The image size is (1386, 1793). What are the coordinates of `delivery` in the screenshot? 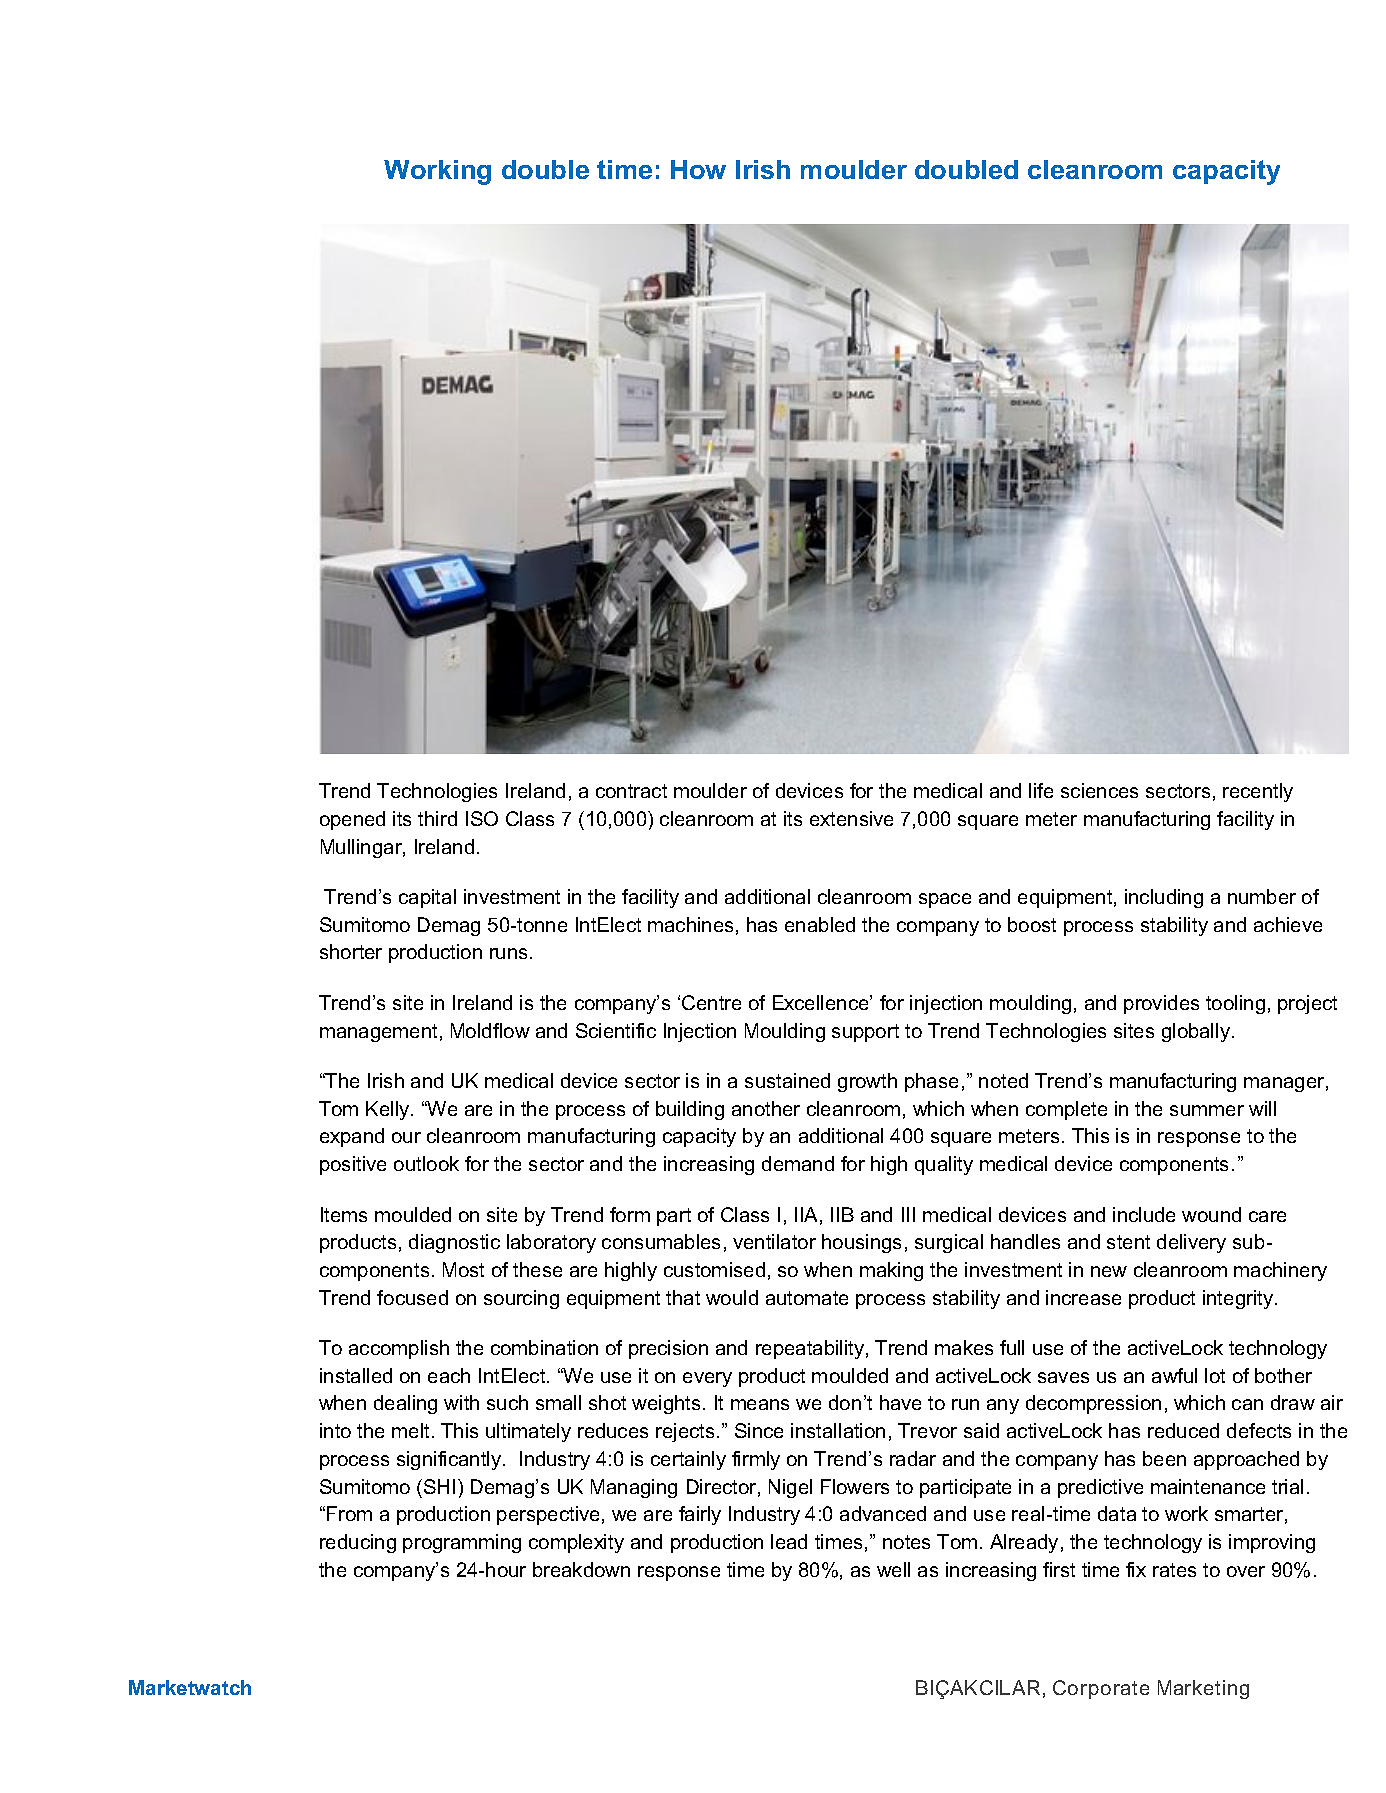 It's located at (1191, 1243).
